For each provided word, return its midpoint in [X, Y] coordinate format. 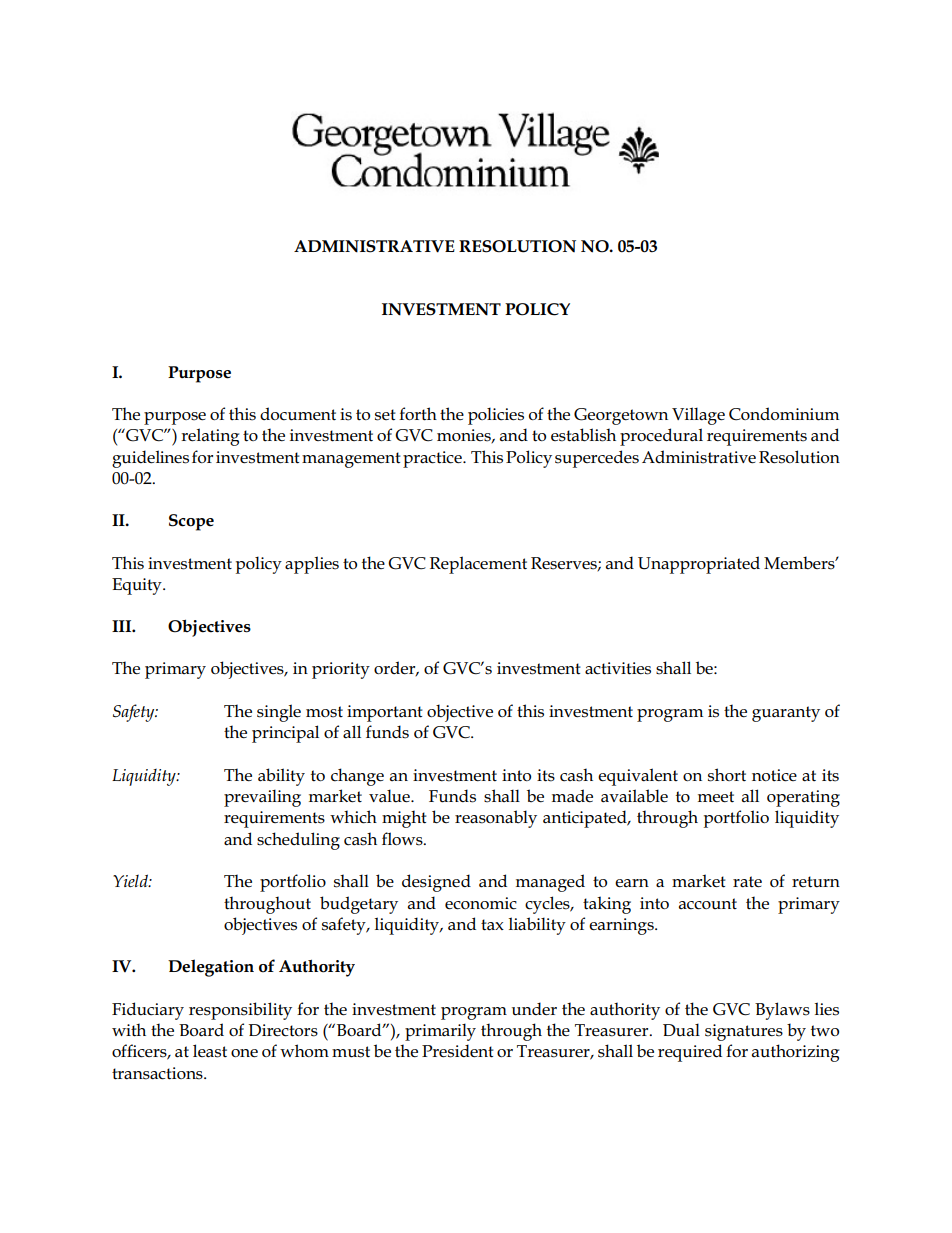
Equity [138, 586]
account [708, 904]
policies [496, 416]
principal [285, 734]
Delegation [211, 968]
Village [698, 416]
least [210, 1051]
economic [481, 903]
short [727, 775]
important [385, 713]
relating [210, 437]
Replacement [478, 565]
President [458, 1051]
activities [618, 668]
